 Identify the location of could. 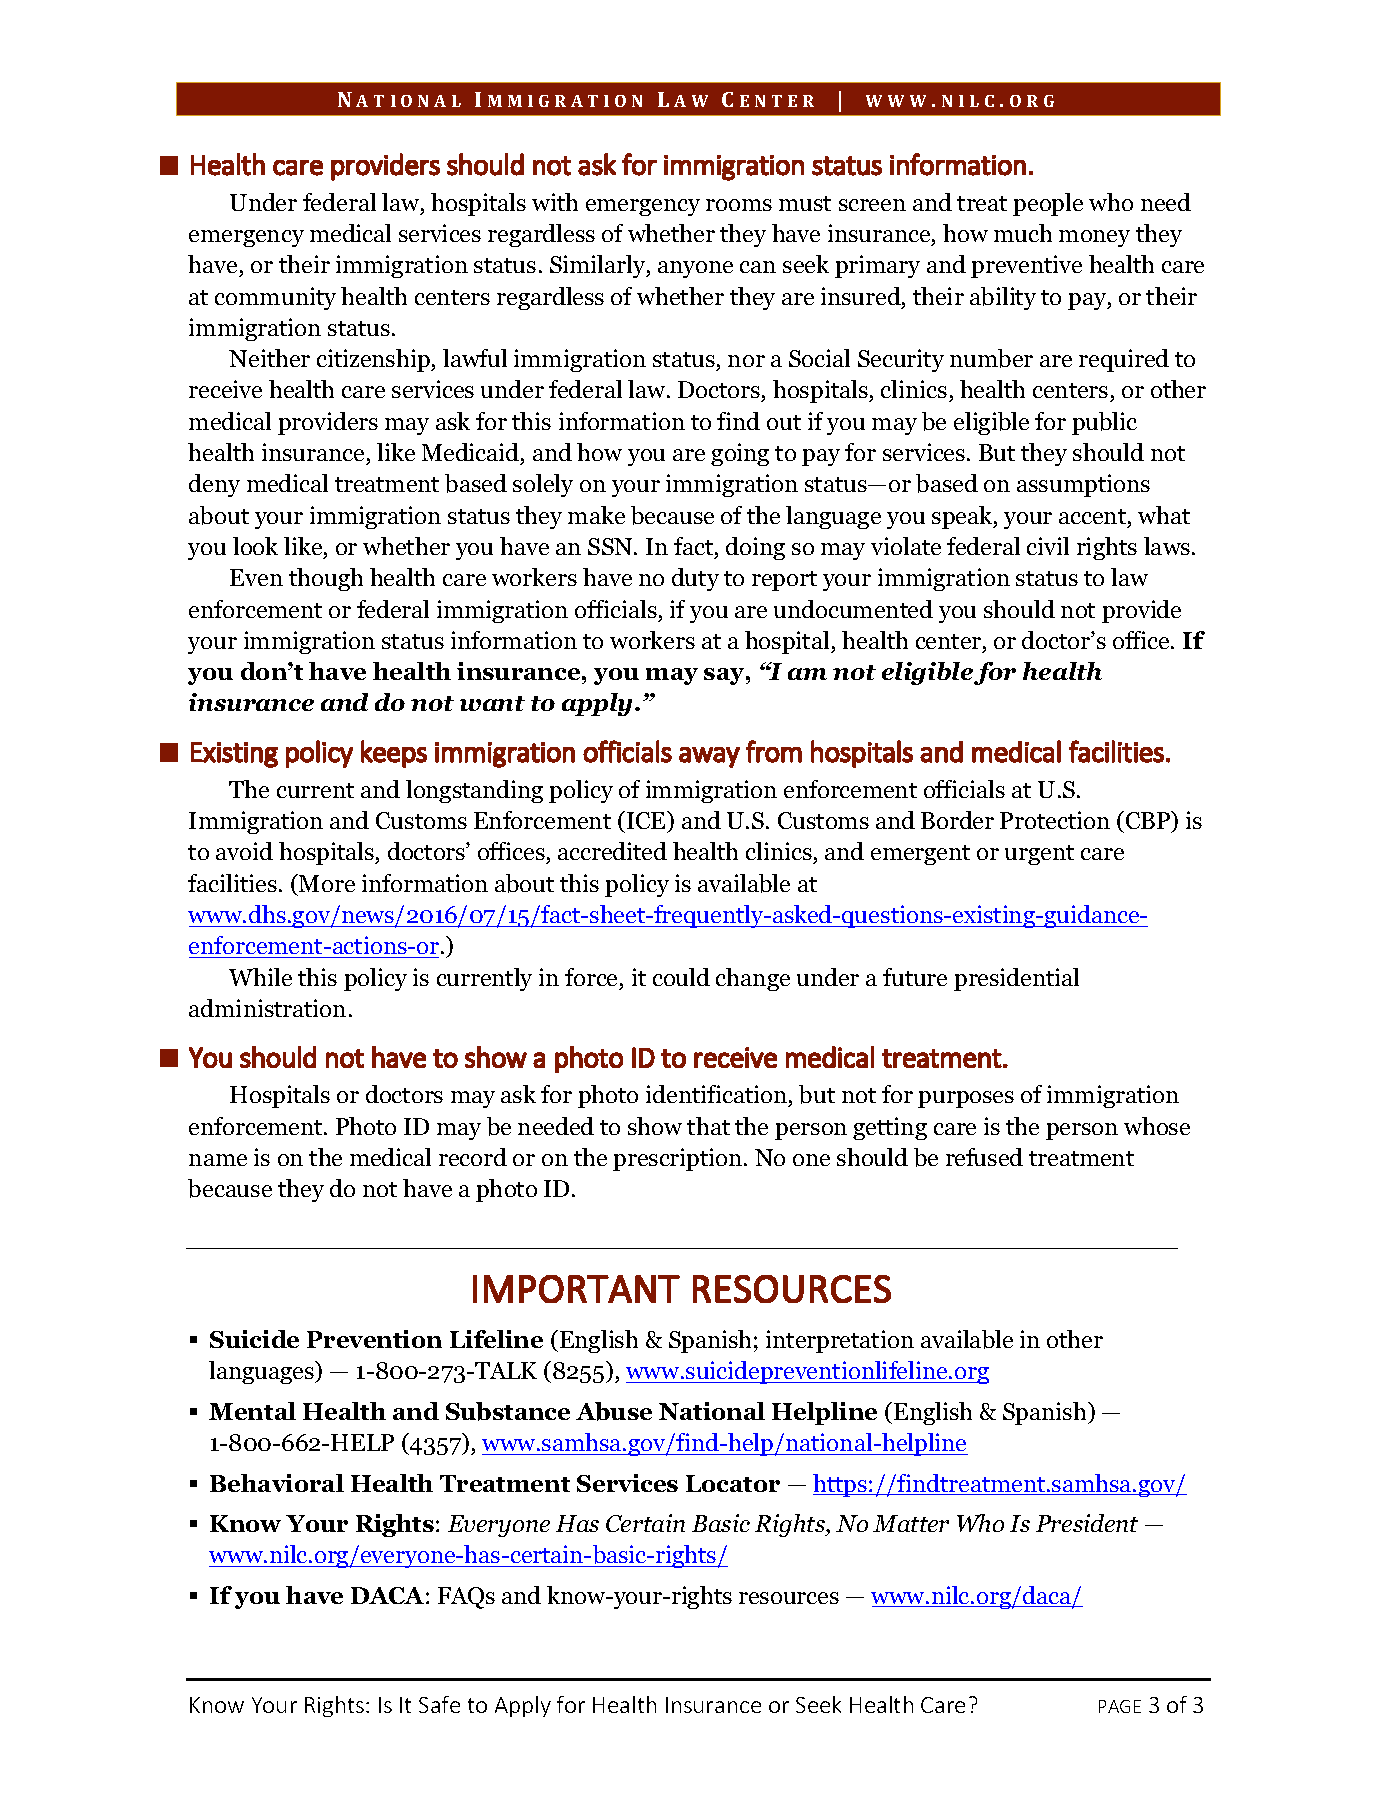
(681, 977).
